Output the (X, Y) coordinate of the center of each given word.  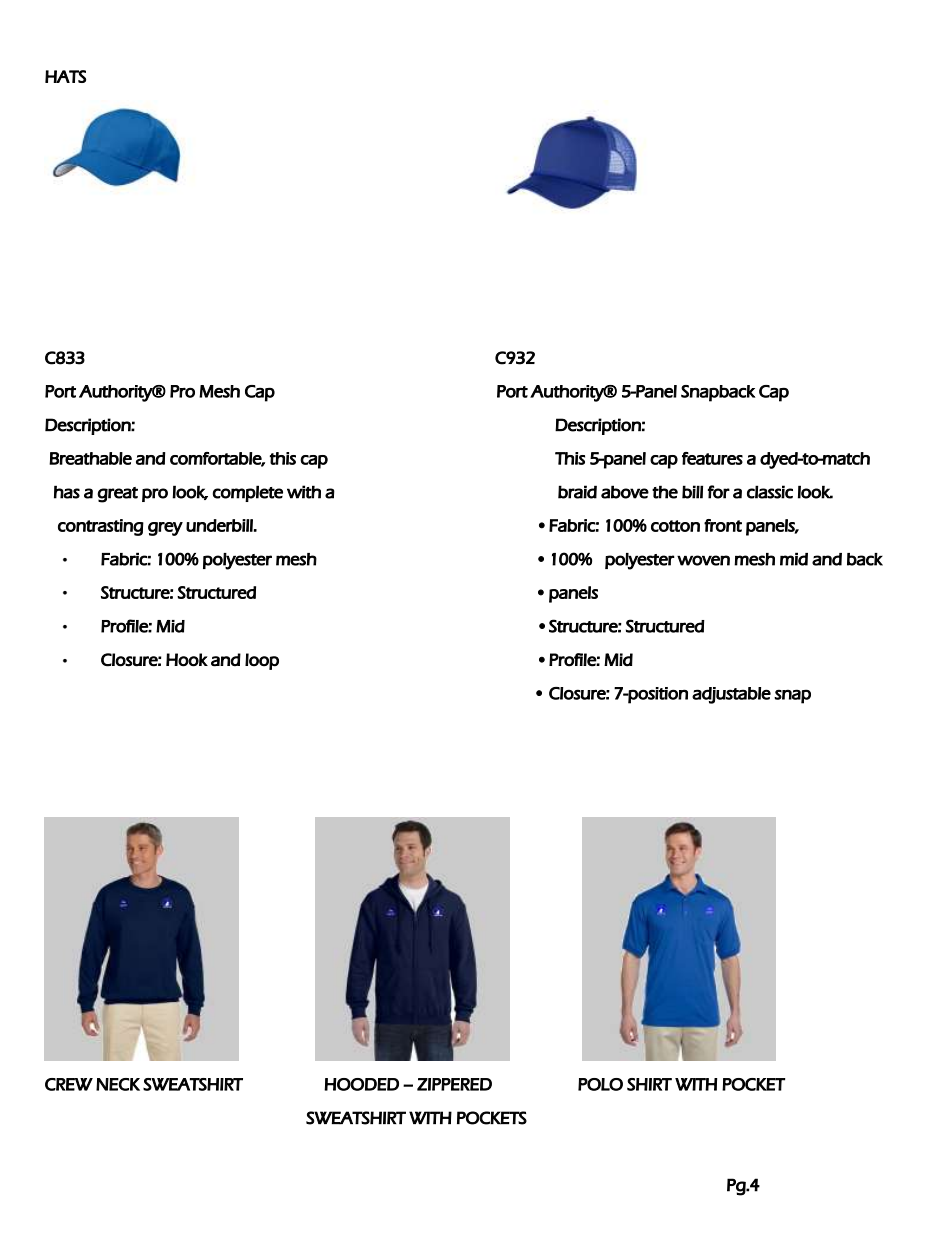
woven (703, 560)
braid (577, 492)
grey (165, 529)
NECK (118, 1084)
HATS (65, 76)
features (712, 458)
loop (262, 661)
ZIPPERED (454, 1084)
